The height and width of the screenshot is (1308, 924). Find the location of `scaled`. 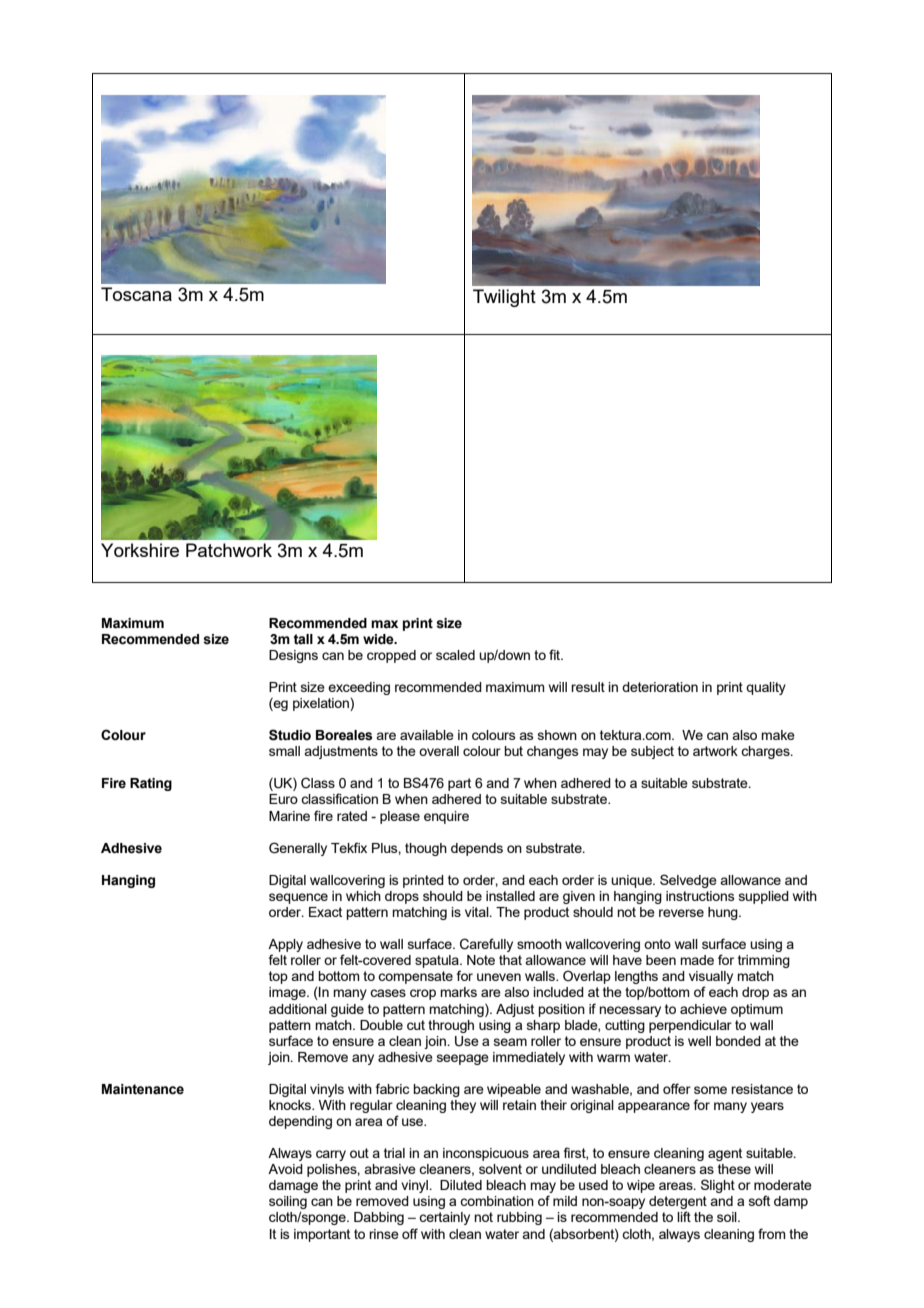

scaled is located at coordinates (455, 655).
